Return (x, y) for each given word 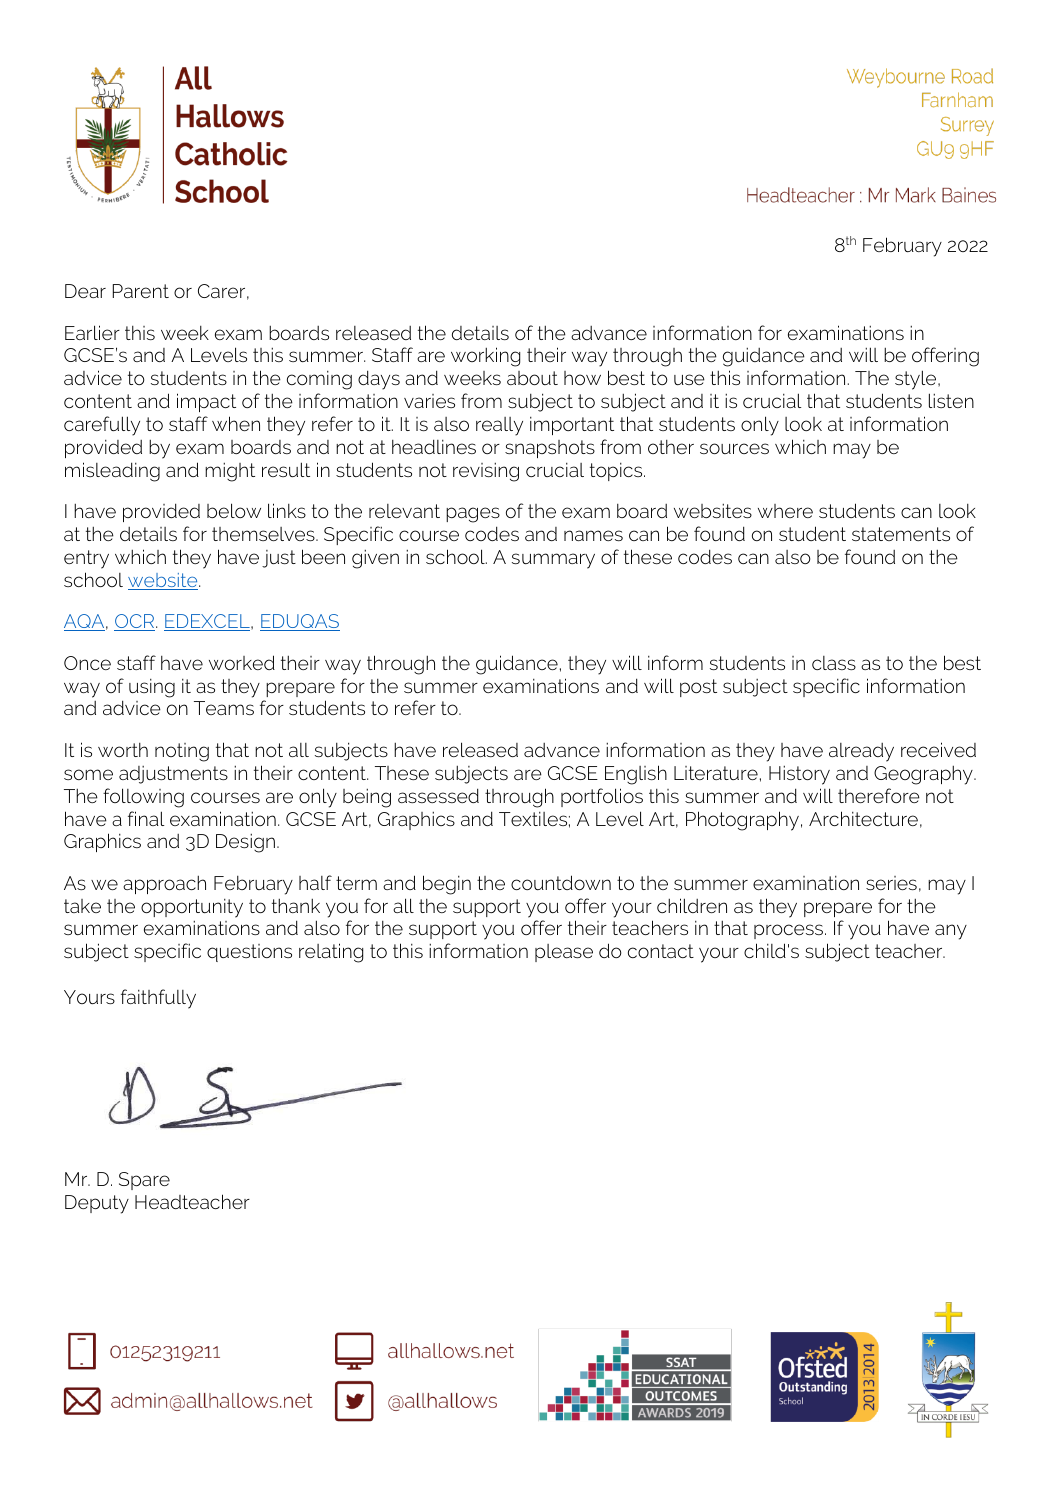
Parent (141, 291)
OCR (135, 622)
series (891, 883)
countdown (561, 882)
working (485, 357)
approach (164, 885)
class (834, 663)
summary (553, 561)
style (917, 380)
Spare (144, 1181)
